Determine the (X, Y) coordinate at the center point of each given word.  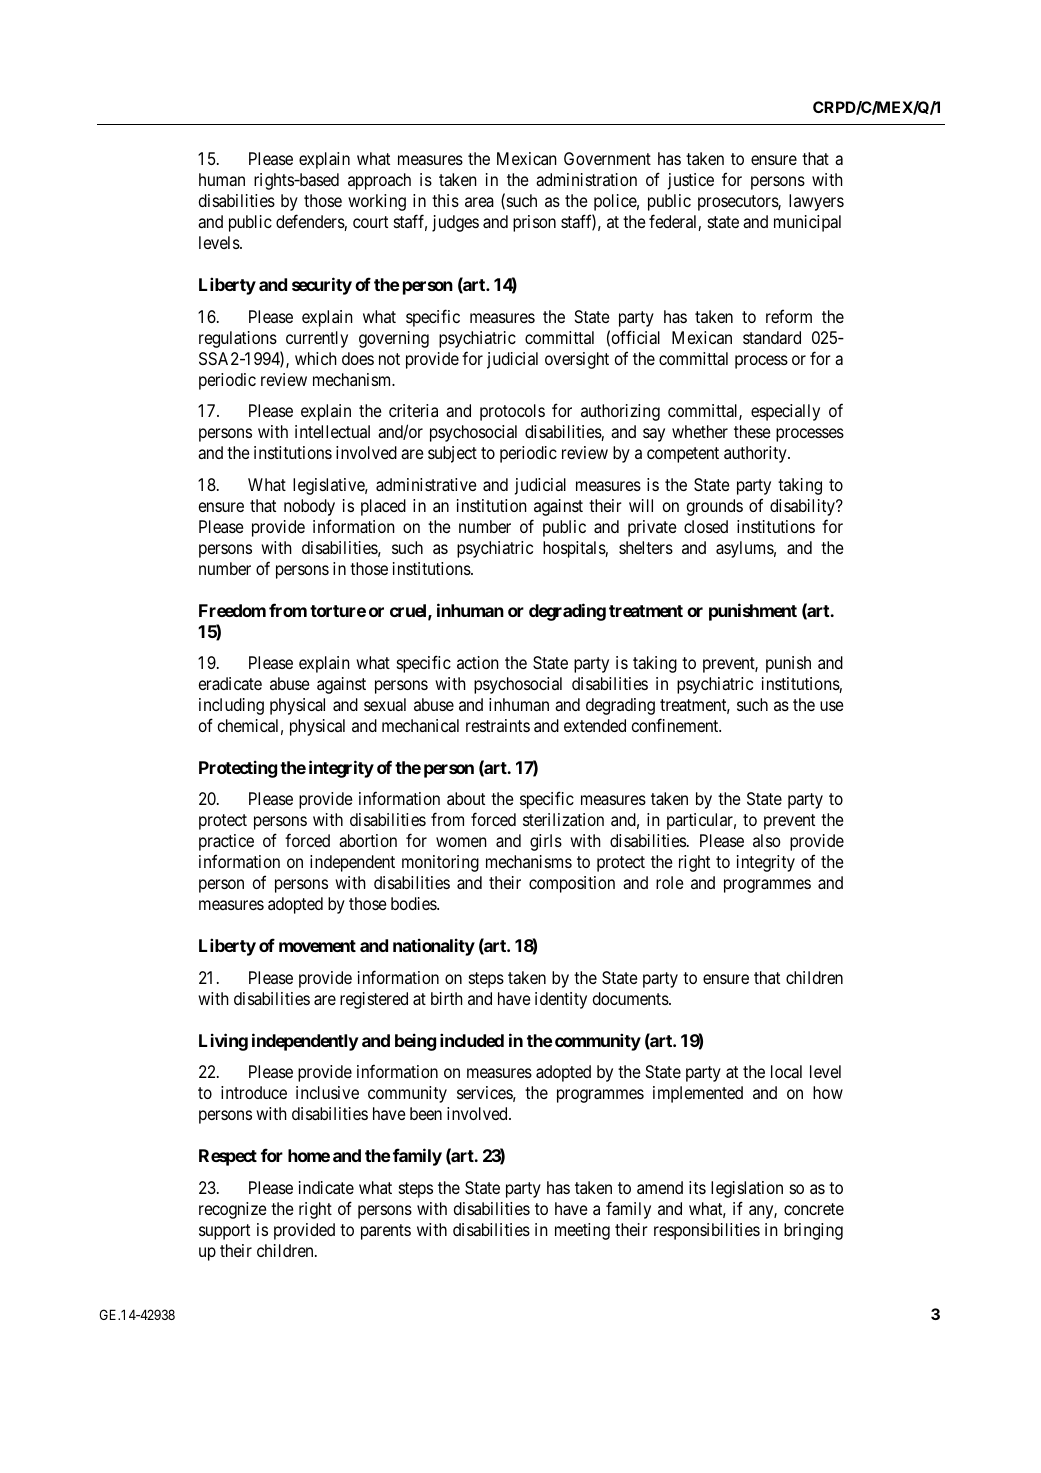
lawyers (816, 202)
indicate (326, 1187)
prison (534, 223)
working (377, 202)
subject (452, 454)
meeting (582, 1231)
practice (226, 842)
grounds (715, 507)
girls (546, 842)
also (767, 840)
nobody (309, 507)
